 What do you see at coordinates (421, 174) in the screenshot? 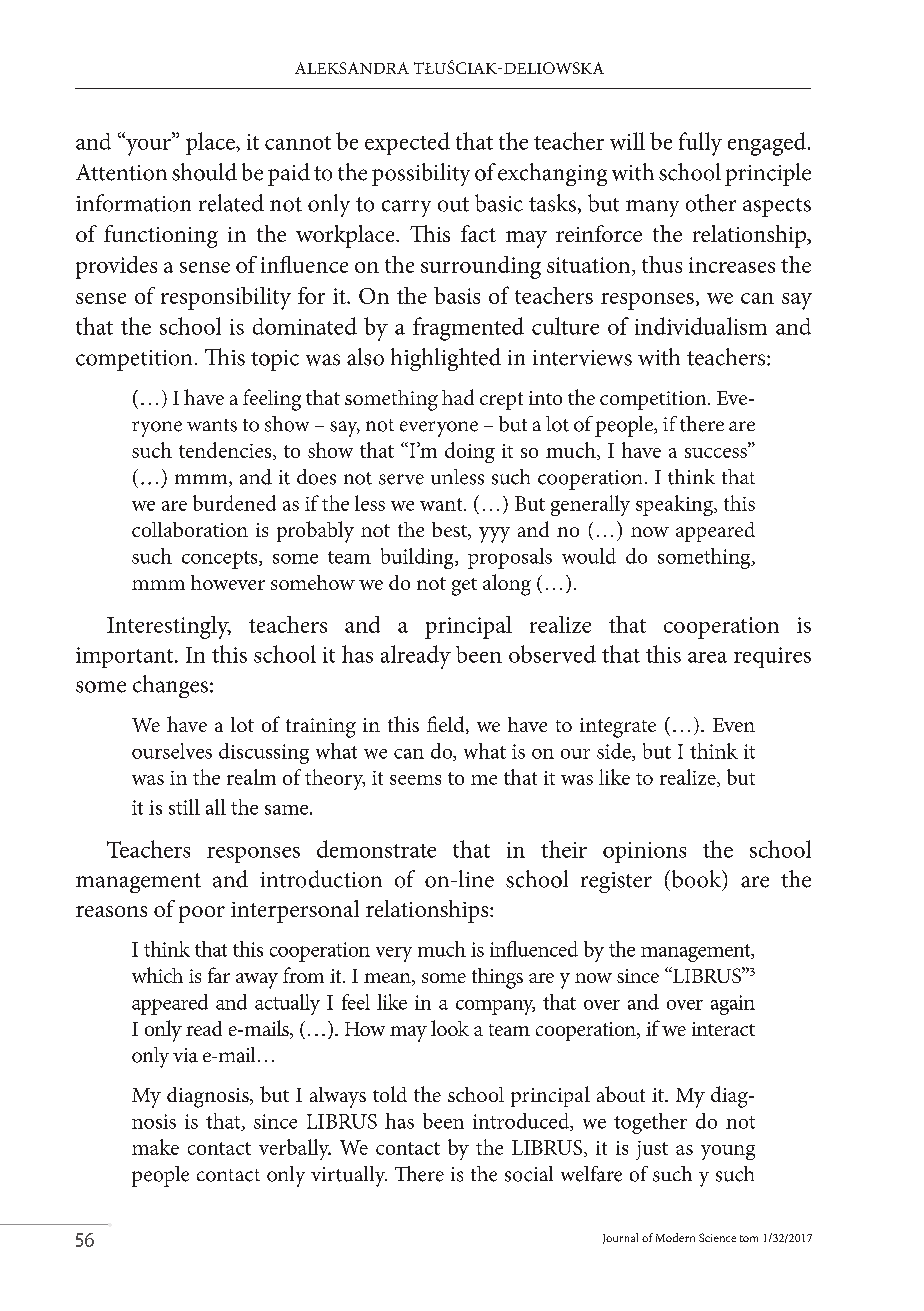
I see `possibility` at bounding box center [421, 174].
